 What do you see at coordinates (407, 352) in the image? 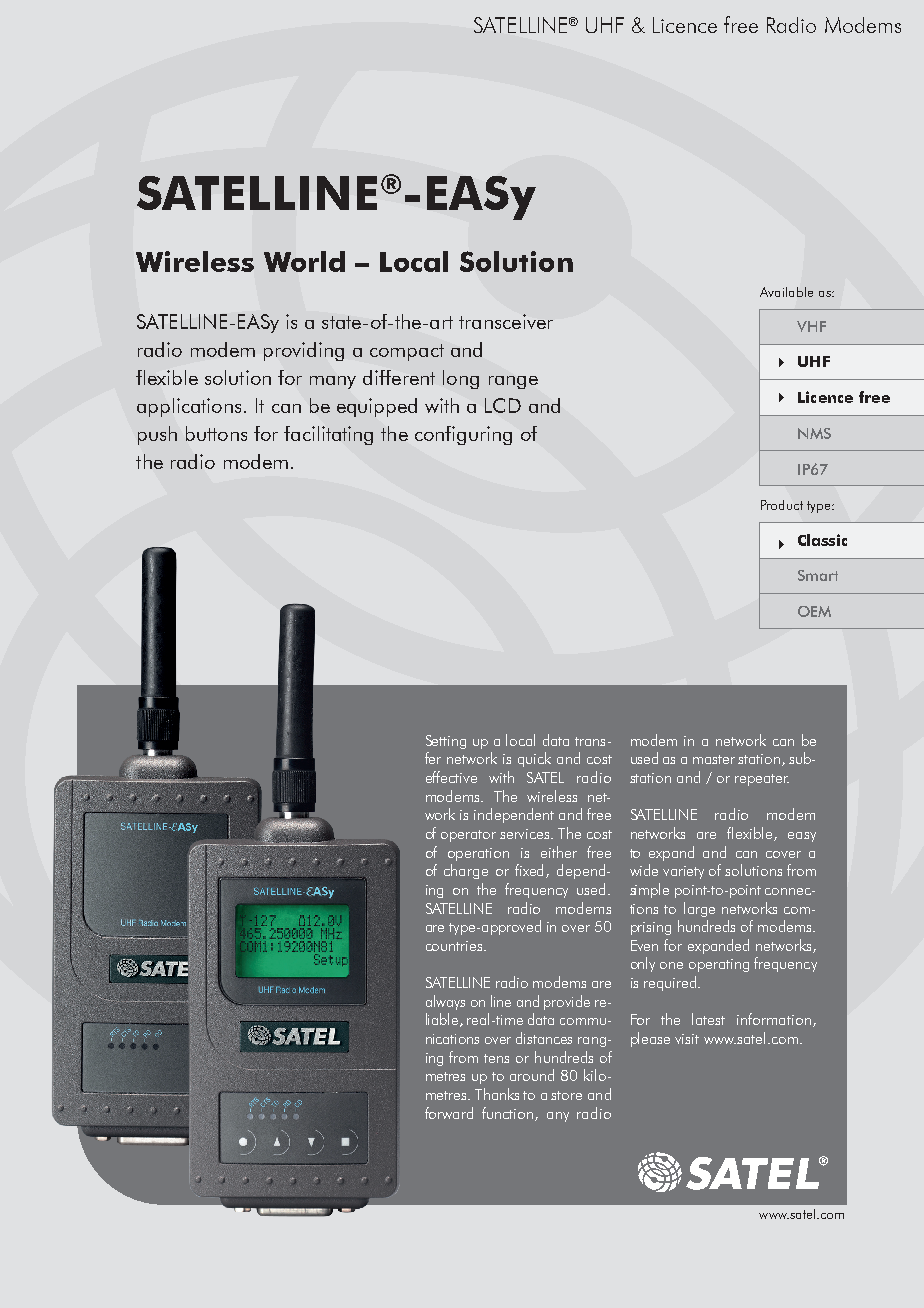
I see `compact` at bounding box center [407, 352].
